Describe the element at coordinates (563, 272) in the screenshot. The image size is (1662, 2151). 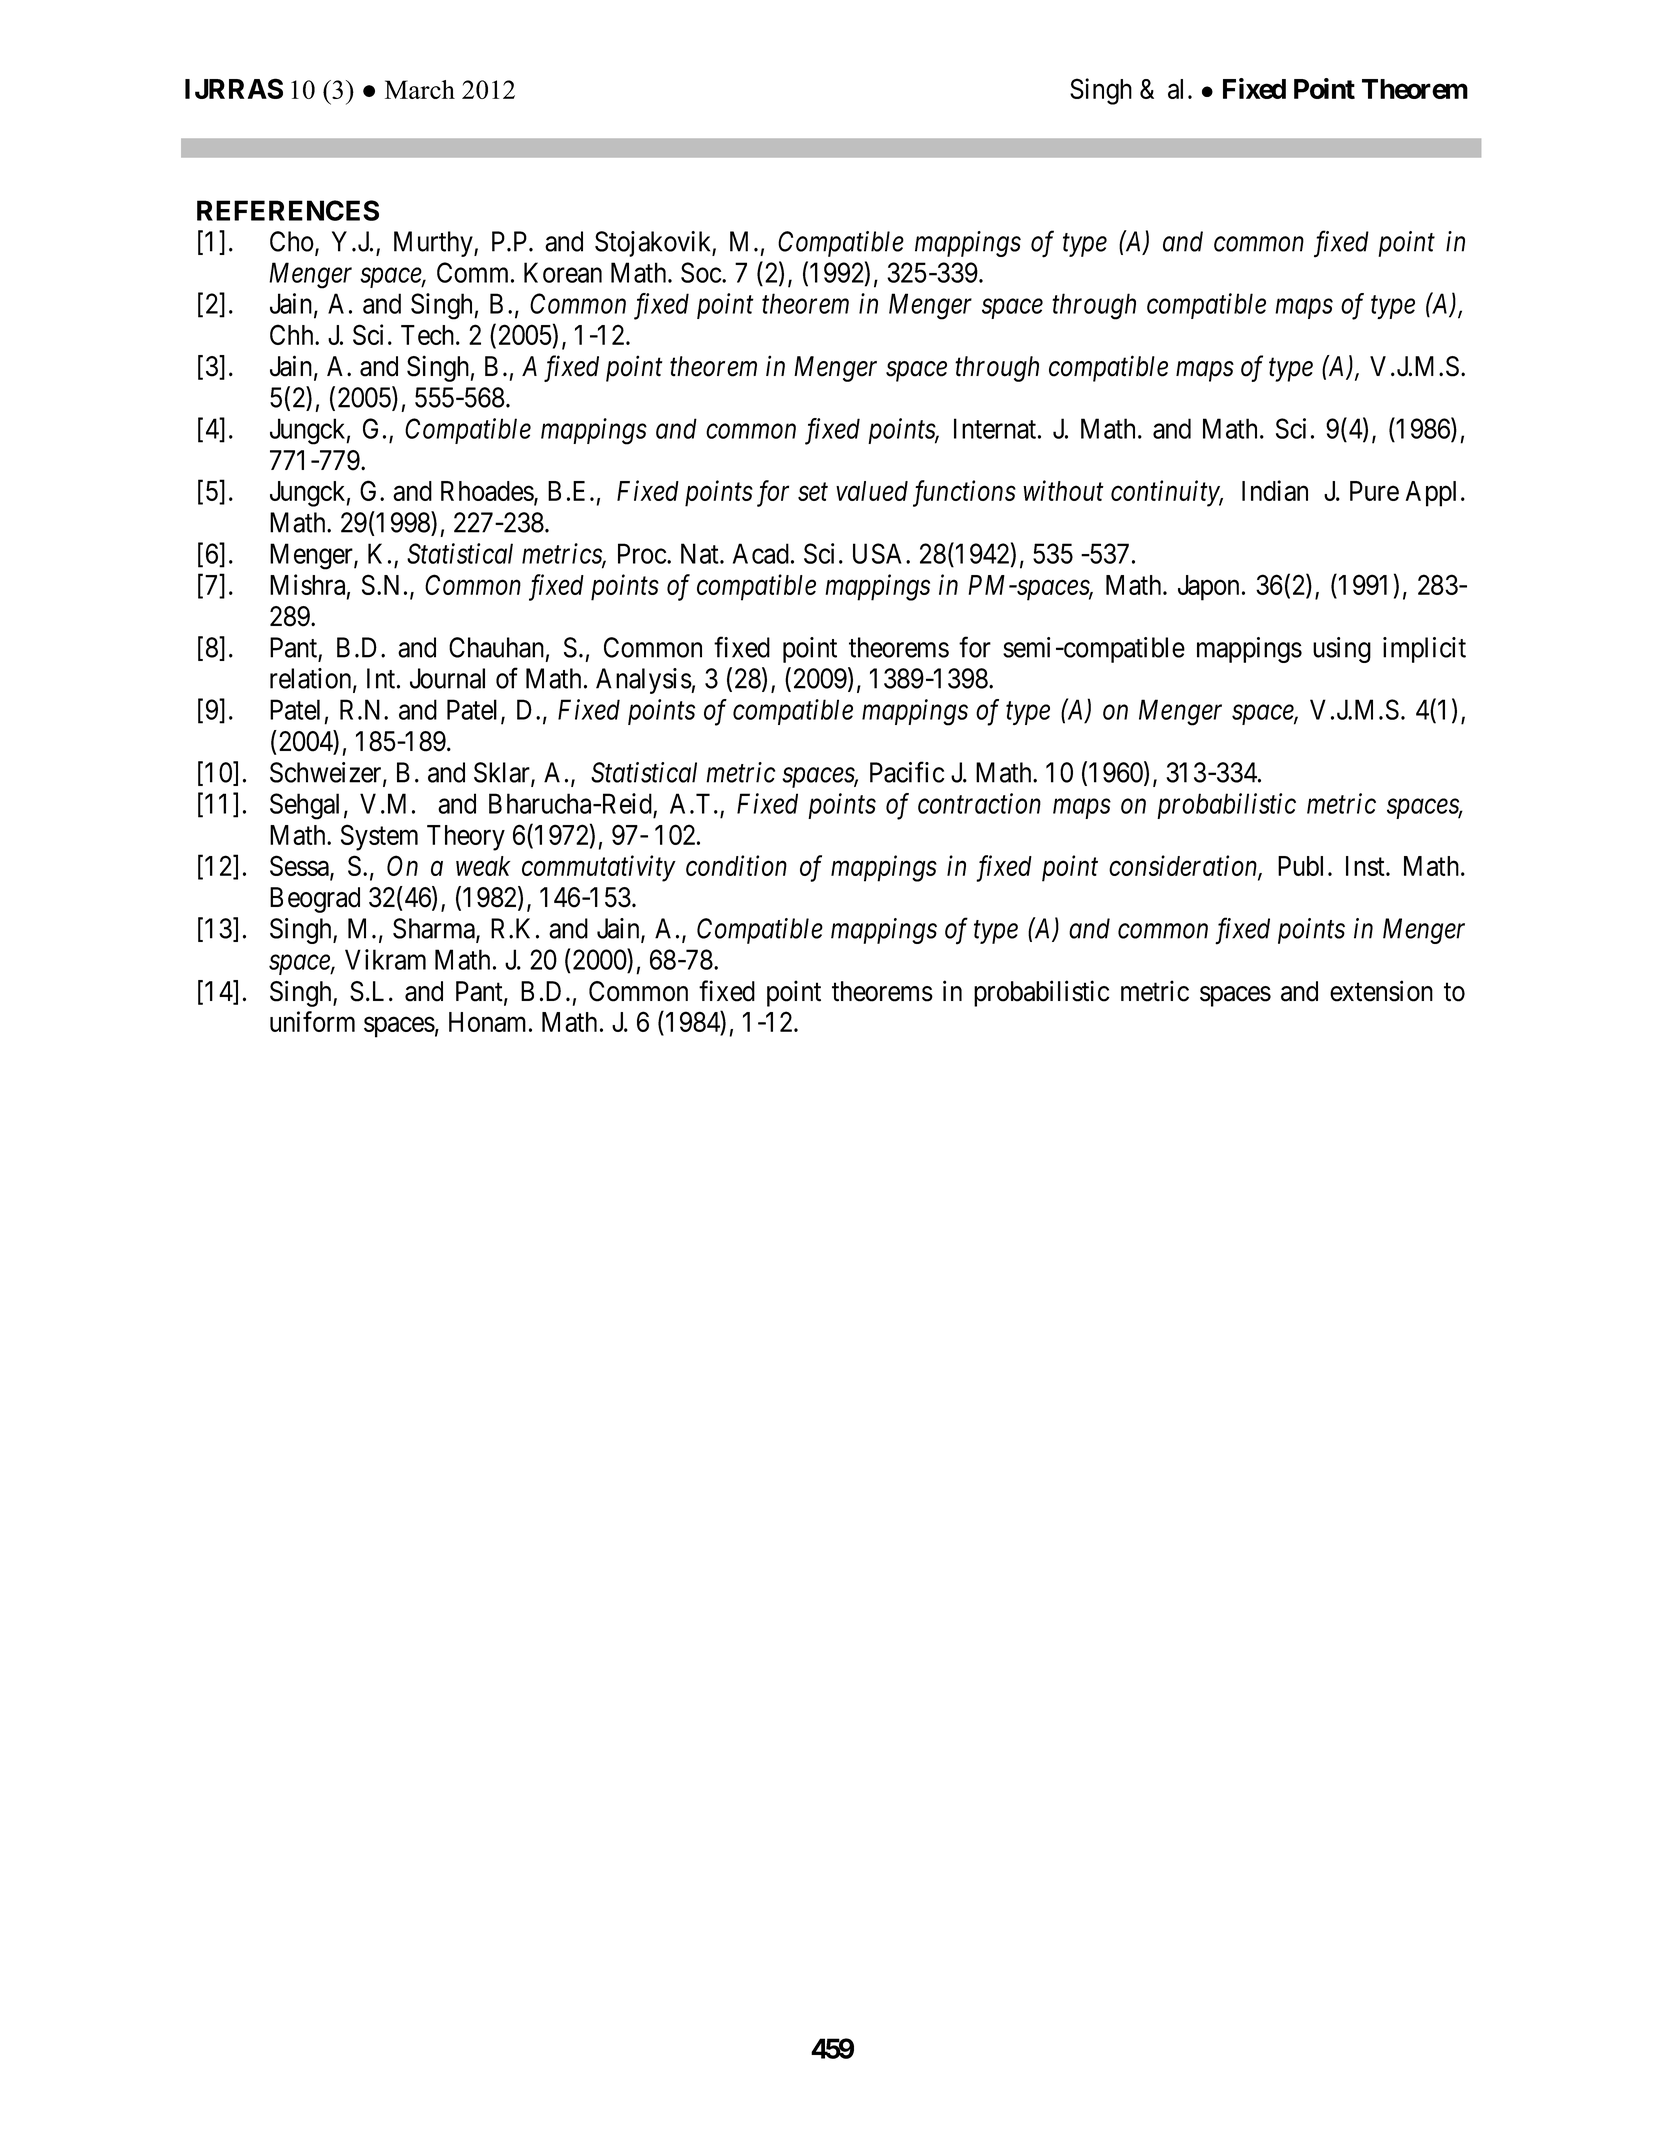
I see `Korean` at that location.
